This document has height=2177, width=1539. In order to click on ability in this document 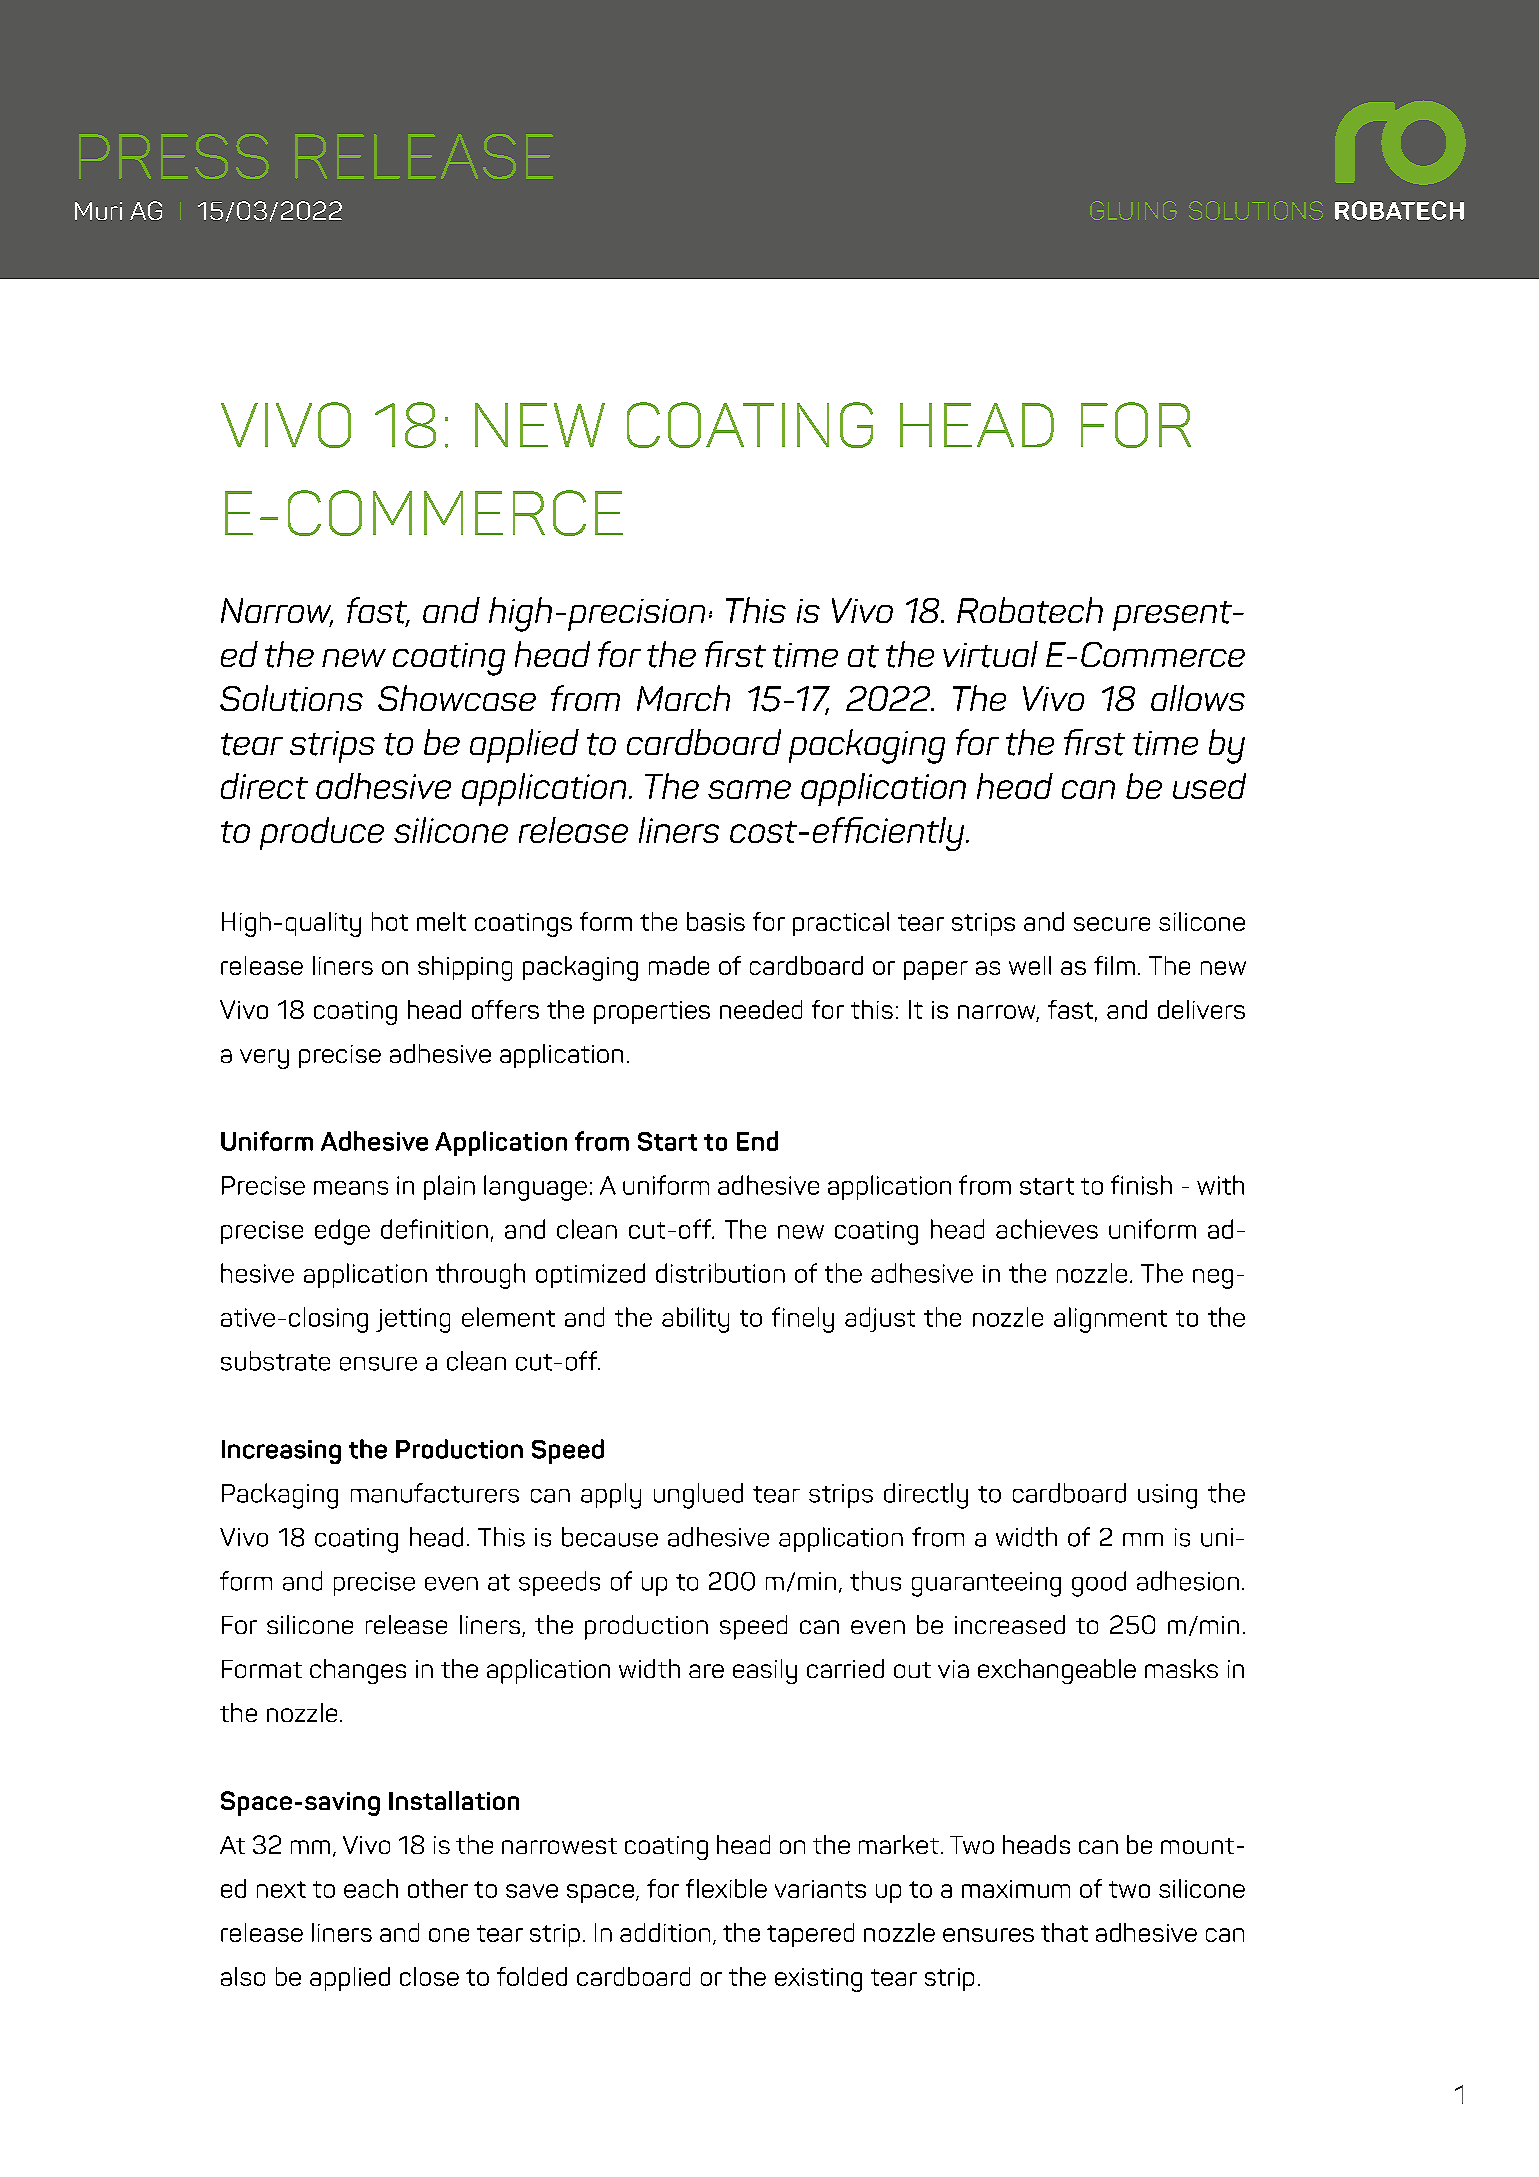, I will do `click(695, 1320)`.
